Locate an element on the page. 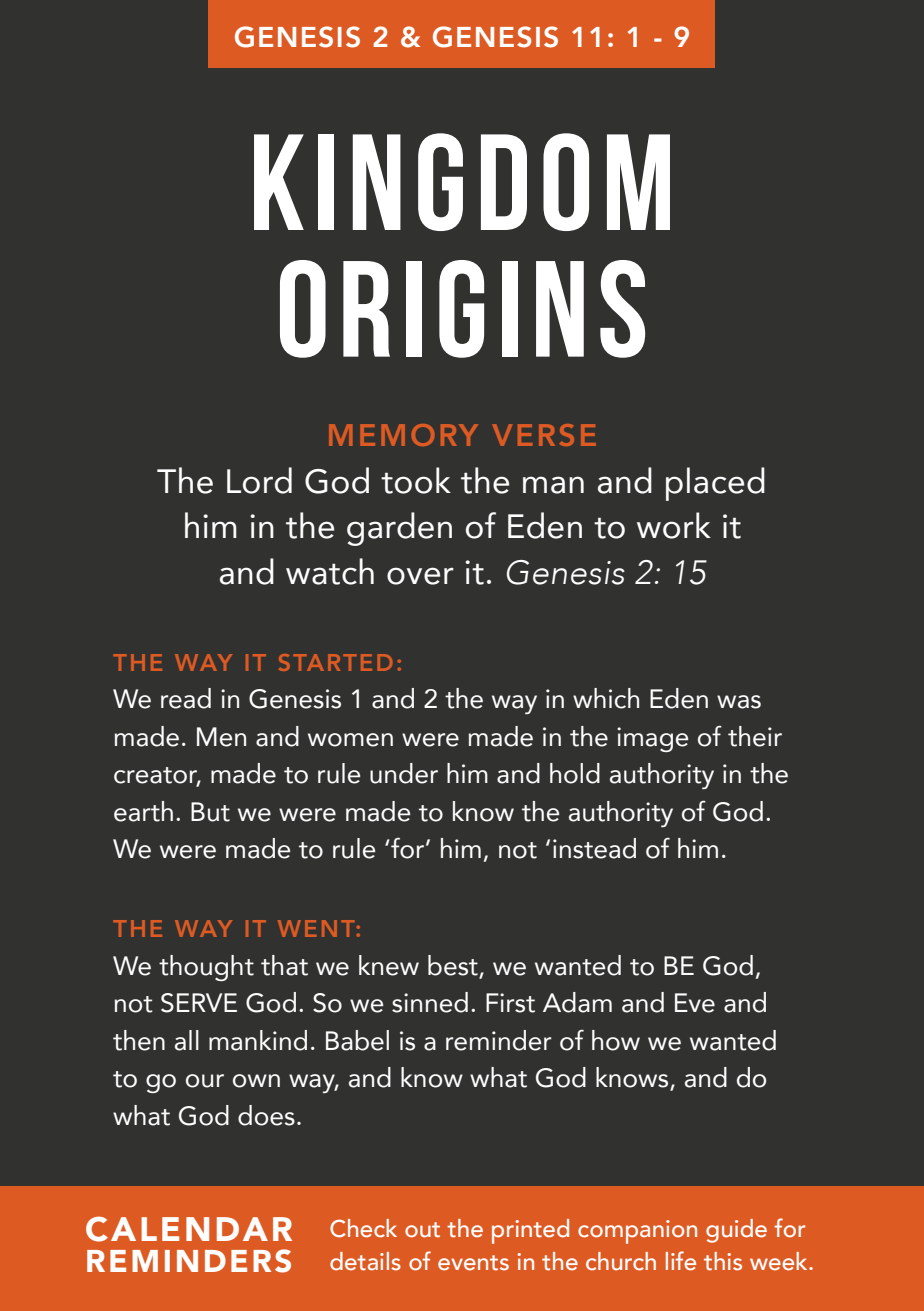 This page has width=924, height=1311. placed is located at coordinates (715, 484).
